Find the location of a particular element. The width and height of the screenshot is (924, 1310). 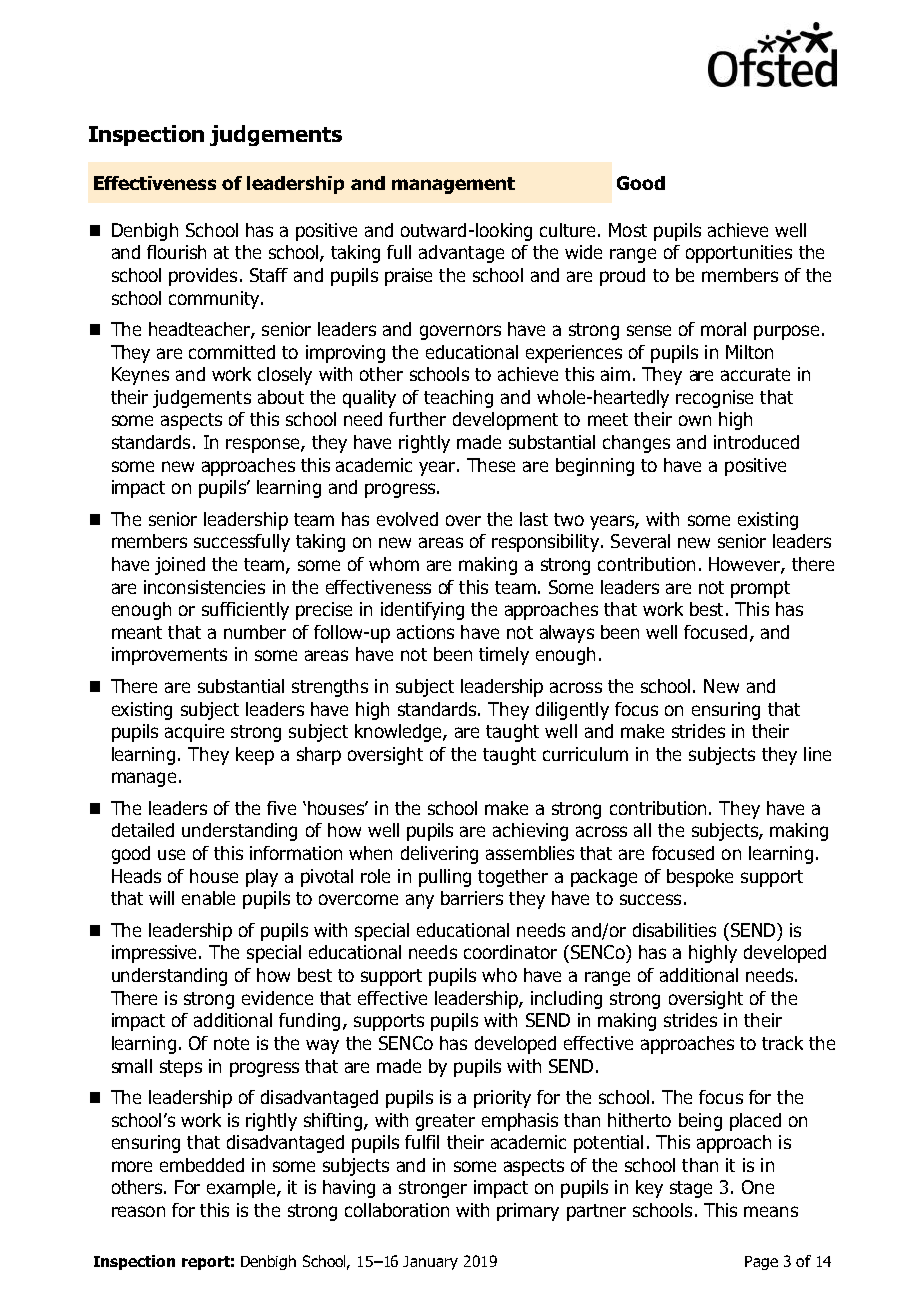

opportunities is located at coordinates (739, 254).
